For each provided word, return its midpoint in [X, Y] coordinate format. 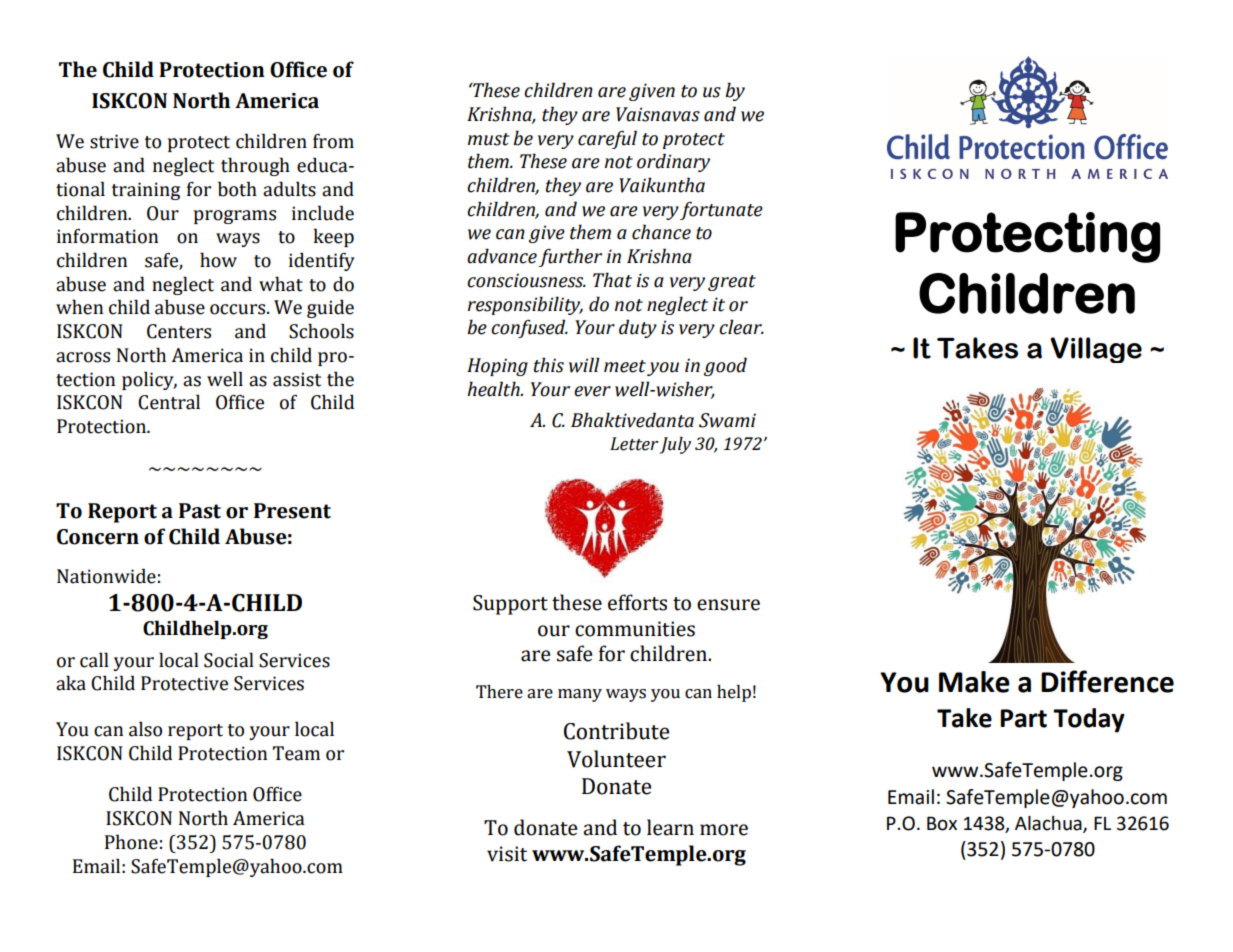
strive [114, 141]
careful [607, 139]
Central [169, 402]
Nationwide [106, 576]
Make [974, 682]
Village [1096, 350]
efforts [637, 602]
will [584, 365]
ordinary [673, 162]
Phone [131, 842]
